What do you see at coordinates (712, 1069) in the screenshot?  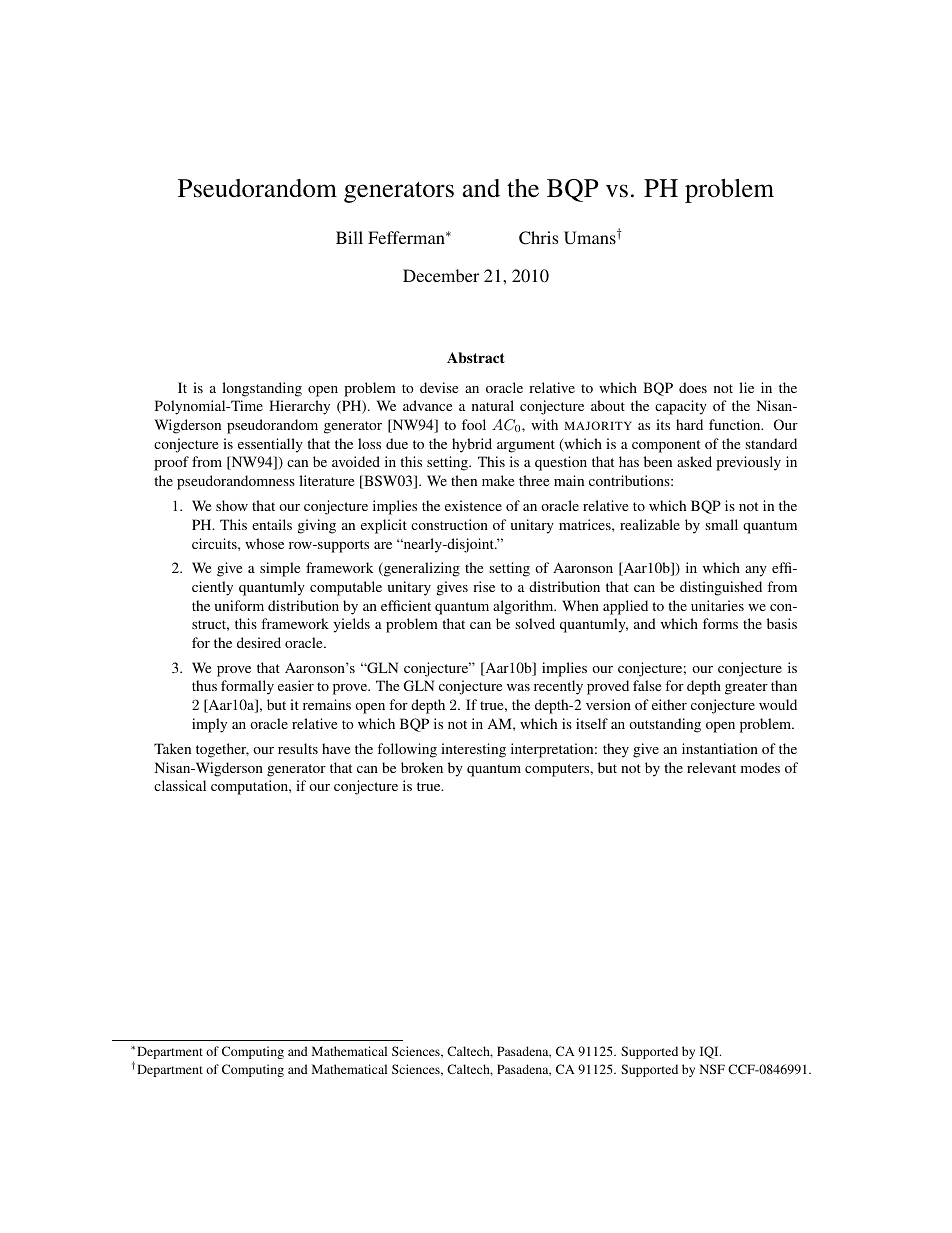 I see `NSF` at bounding box center [712, 1069].
